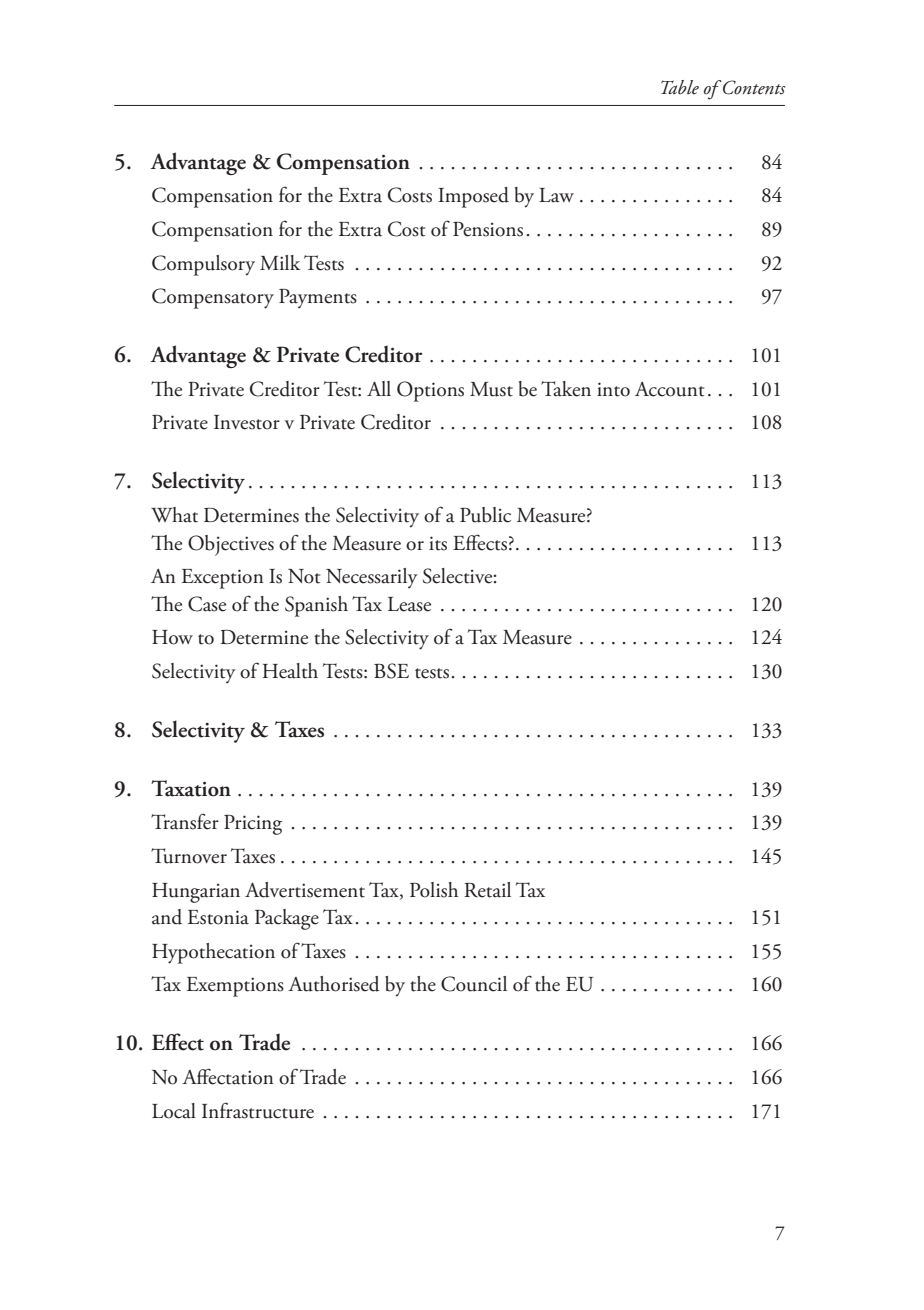  Describe the element at coordinates (334, 984) in the page. I see `Authorised` at that location.
